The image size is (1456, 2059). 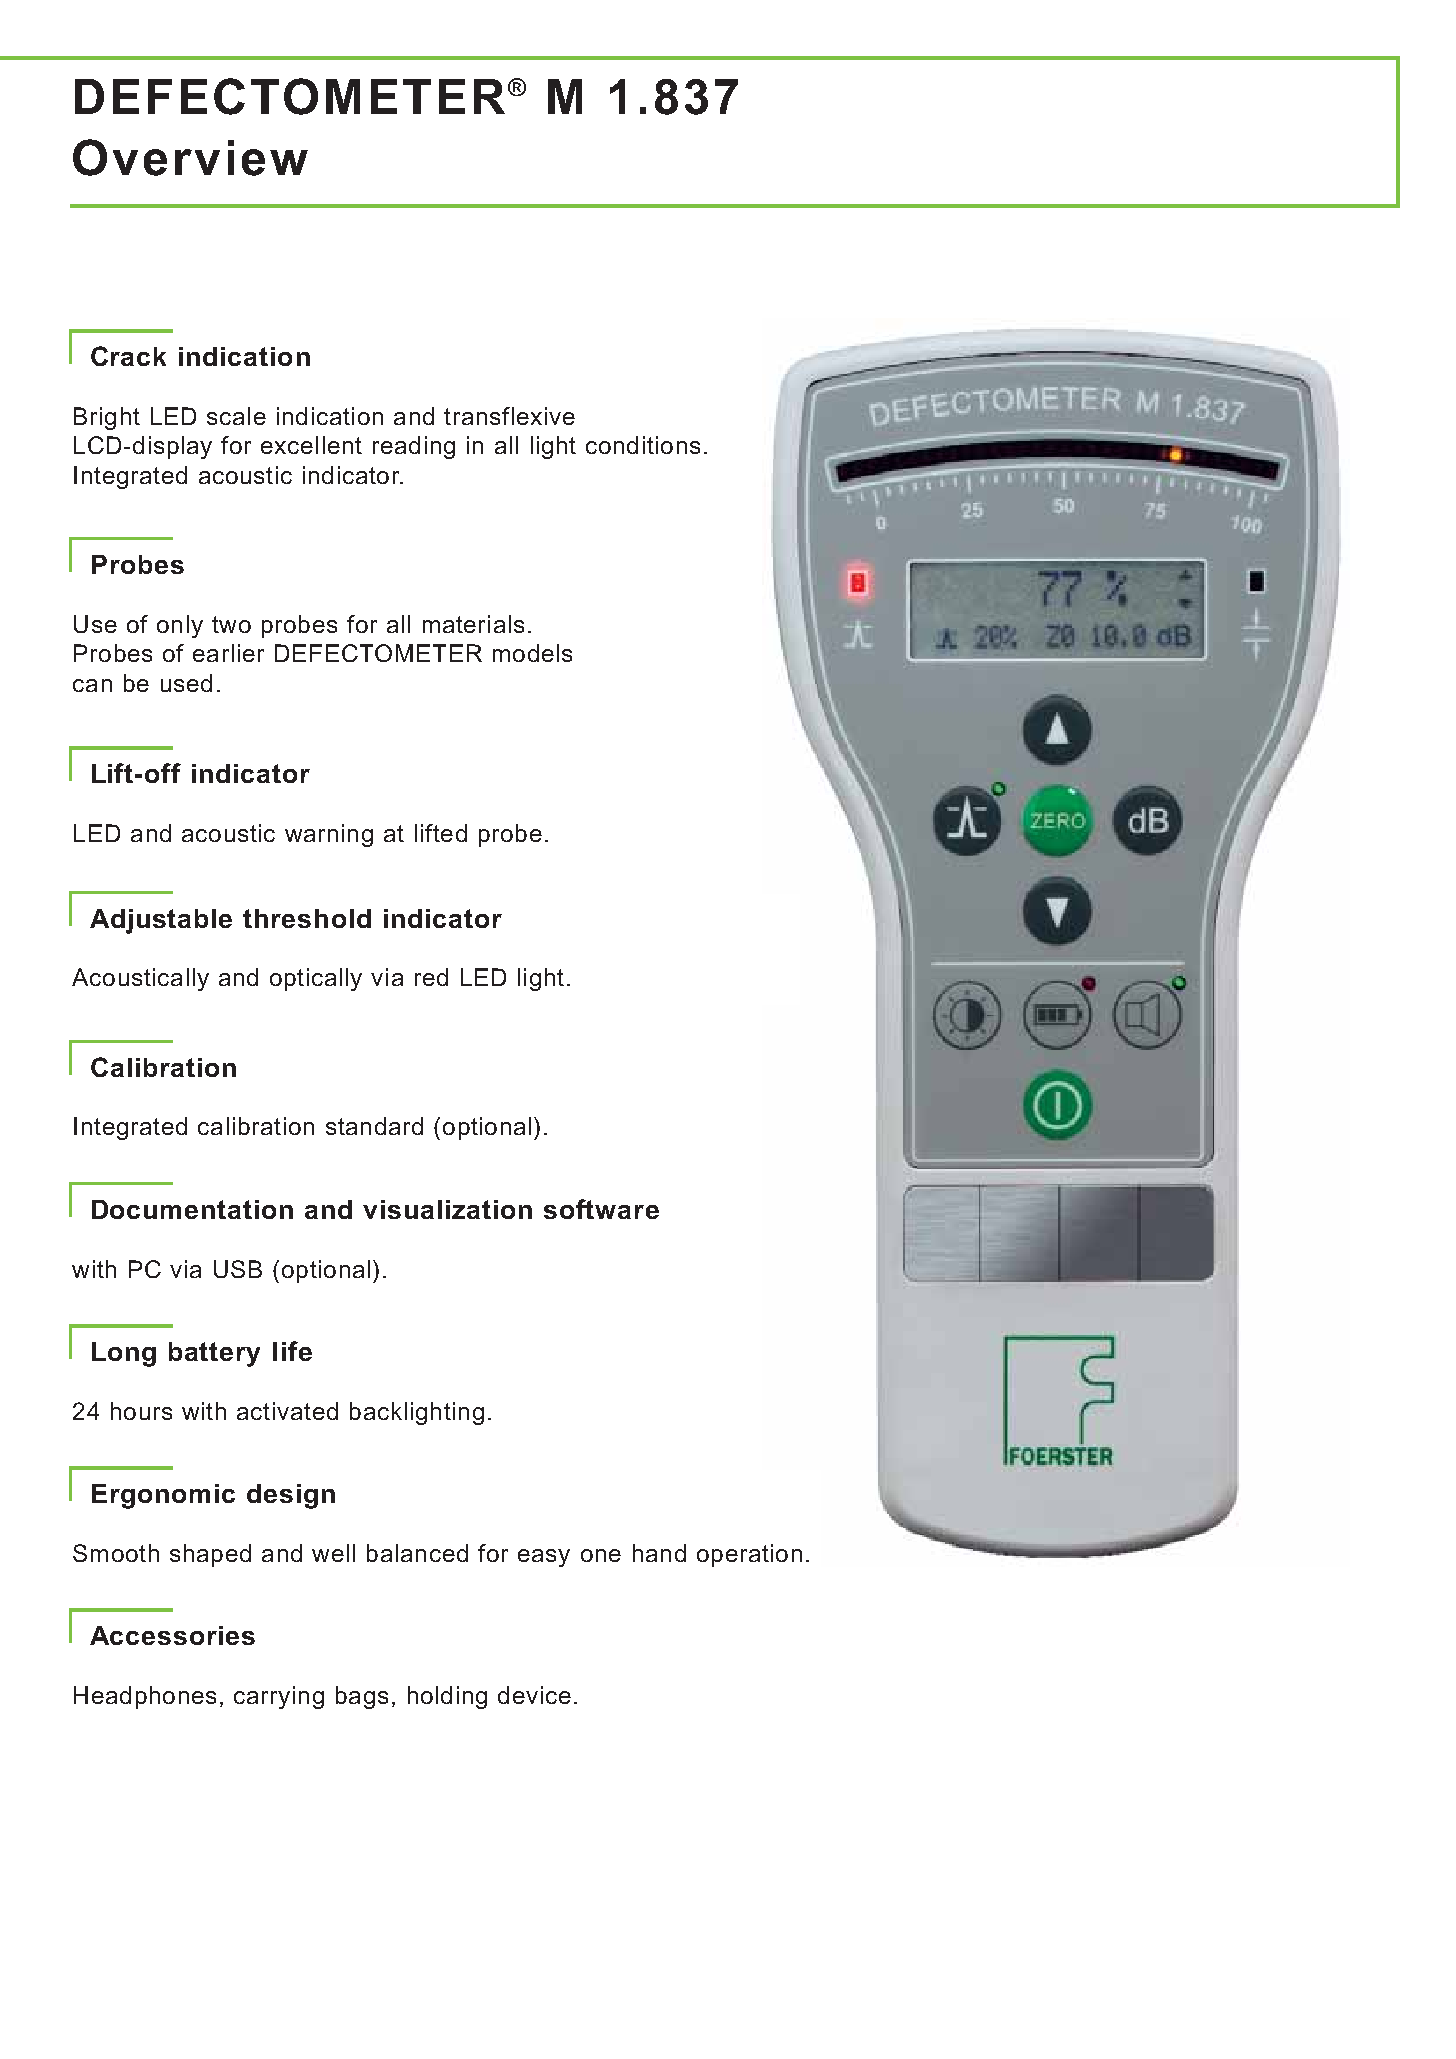 What do you see at coordinates (601, 1209) in the screenshot?
I see `software` at bounding box center [601, 1209].
